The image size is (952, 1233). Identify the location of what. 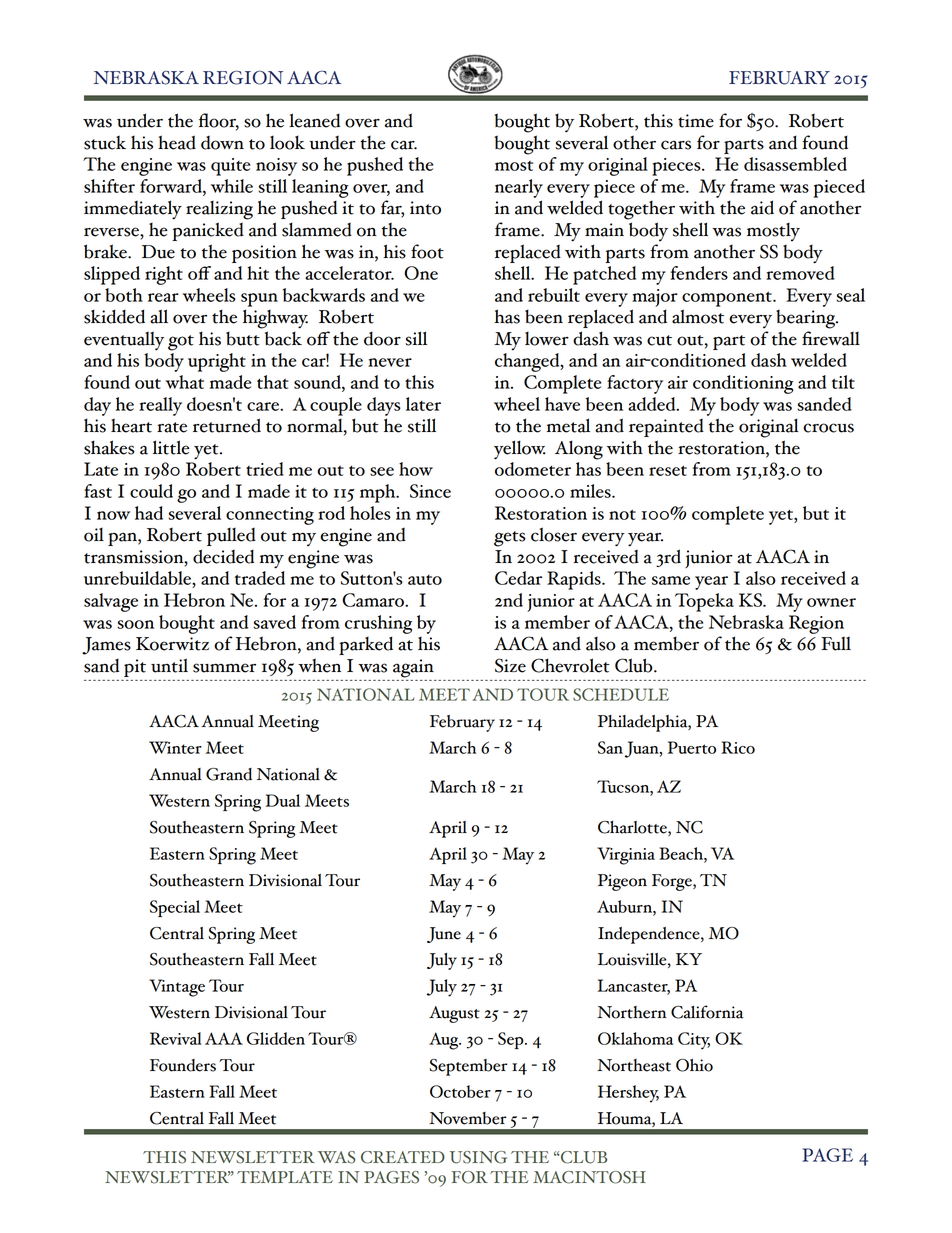
(185, 382).
